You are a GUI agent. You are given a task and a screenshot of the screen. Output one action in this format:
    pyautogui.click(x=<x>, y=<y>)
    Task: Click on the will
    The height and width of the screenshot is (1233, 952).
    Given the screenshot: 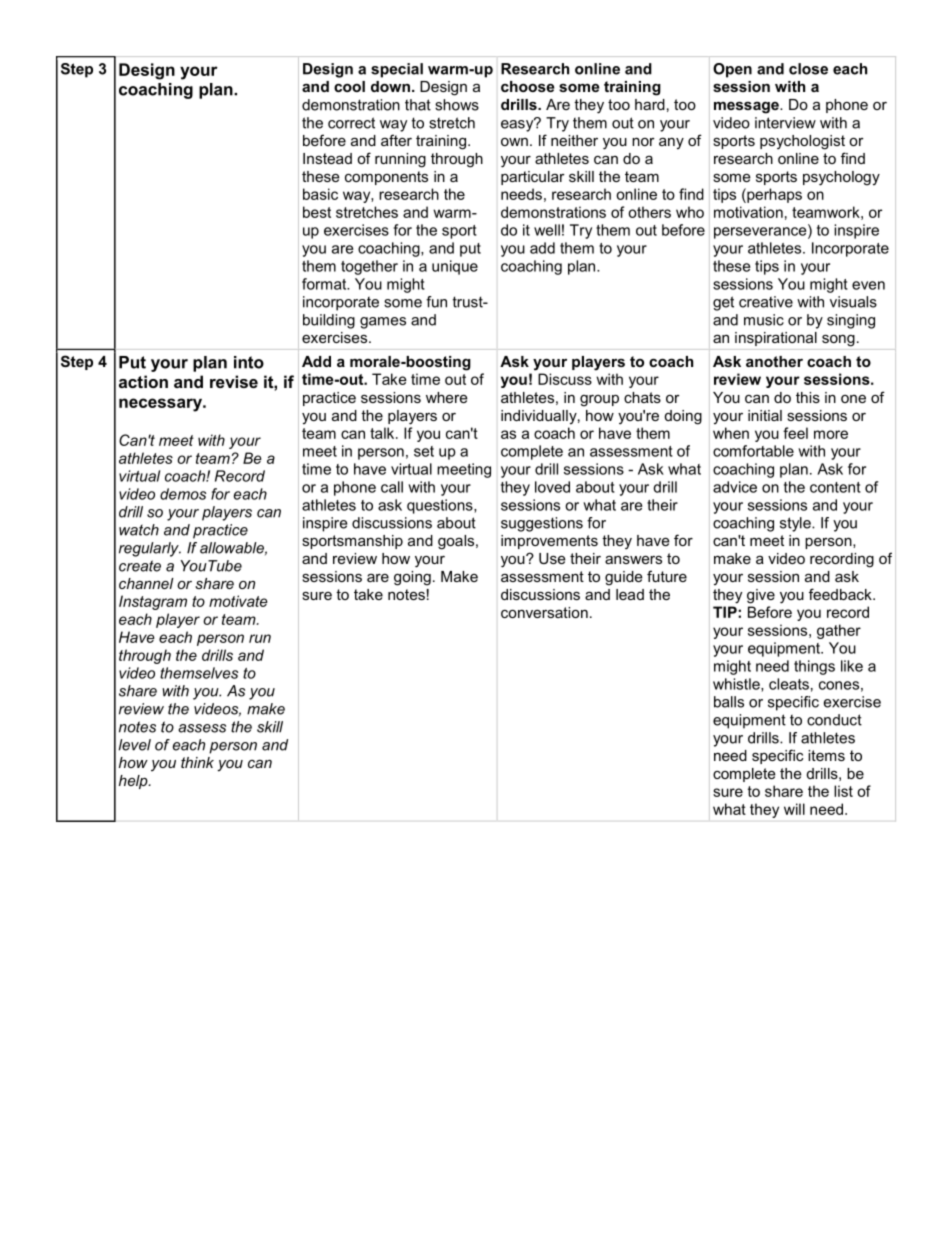 What is the action you would take?
    pyautogui.click(x=794, y=809)
